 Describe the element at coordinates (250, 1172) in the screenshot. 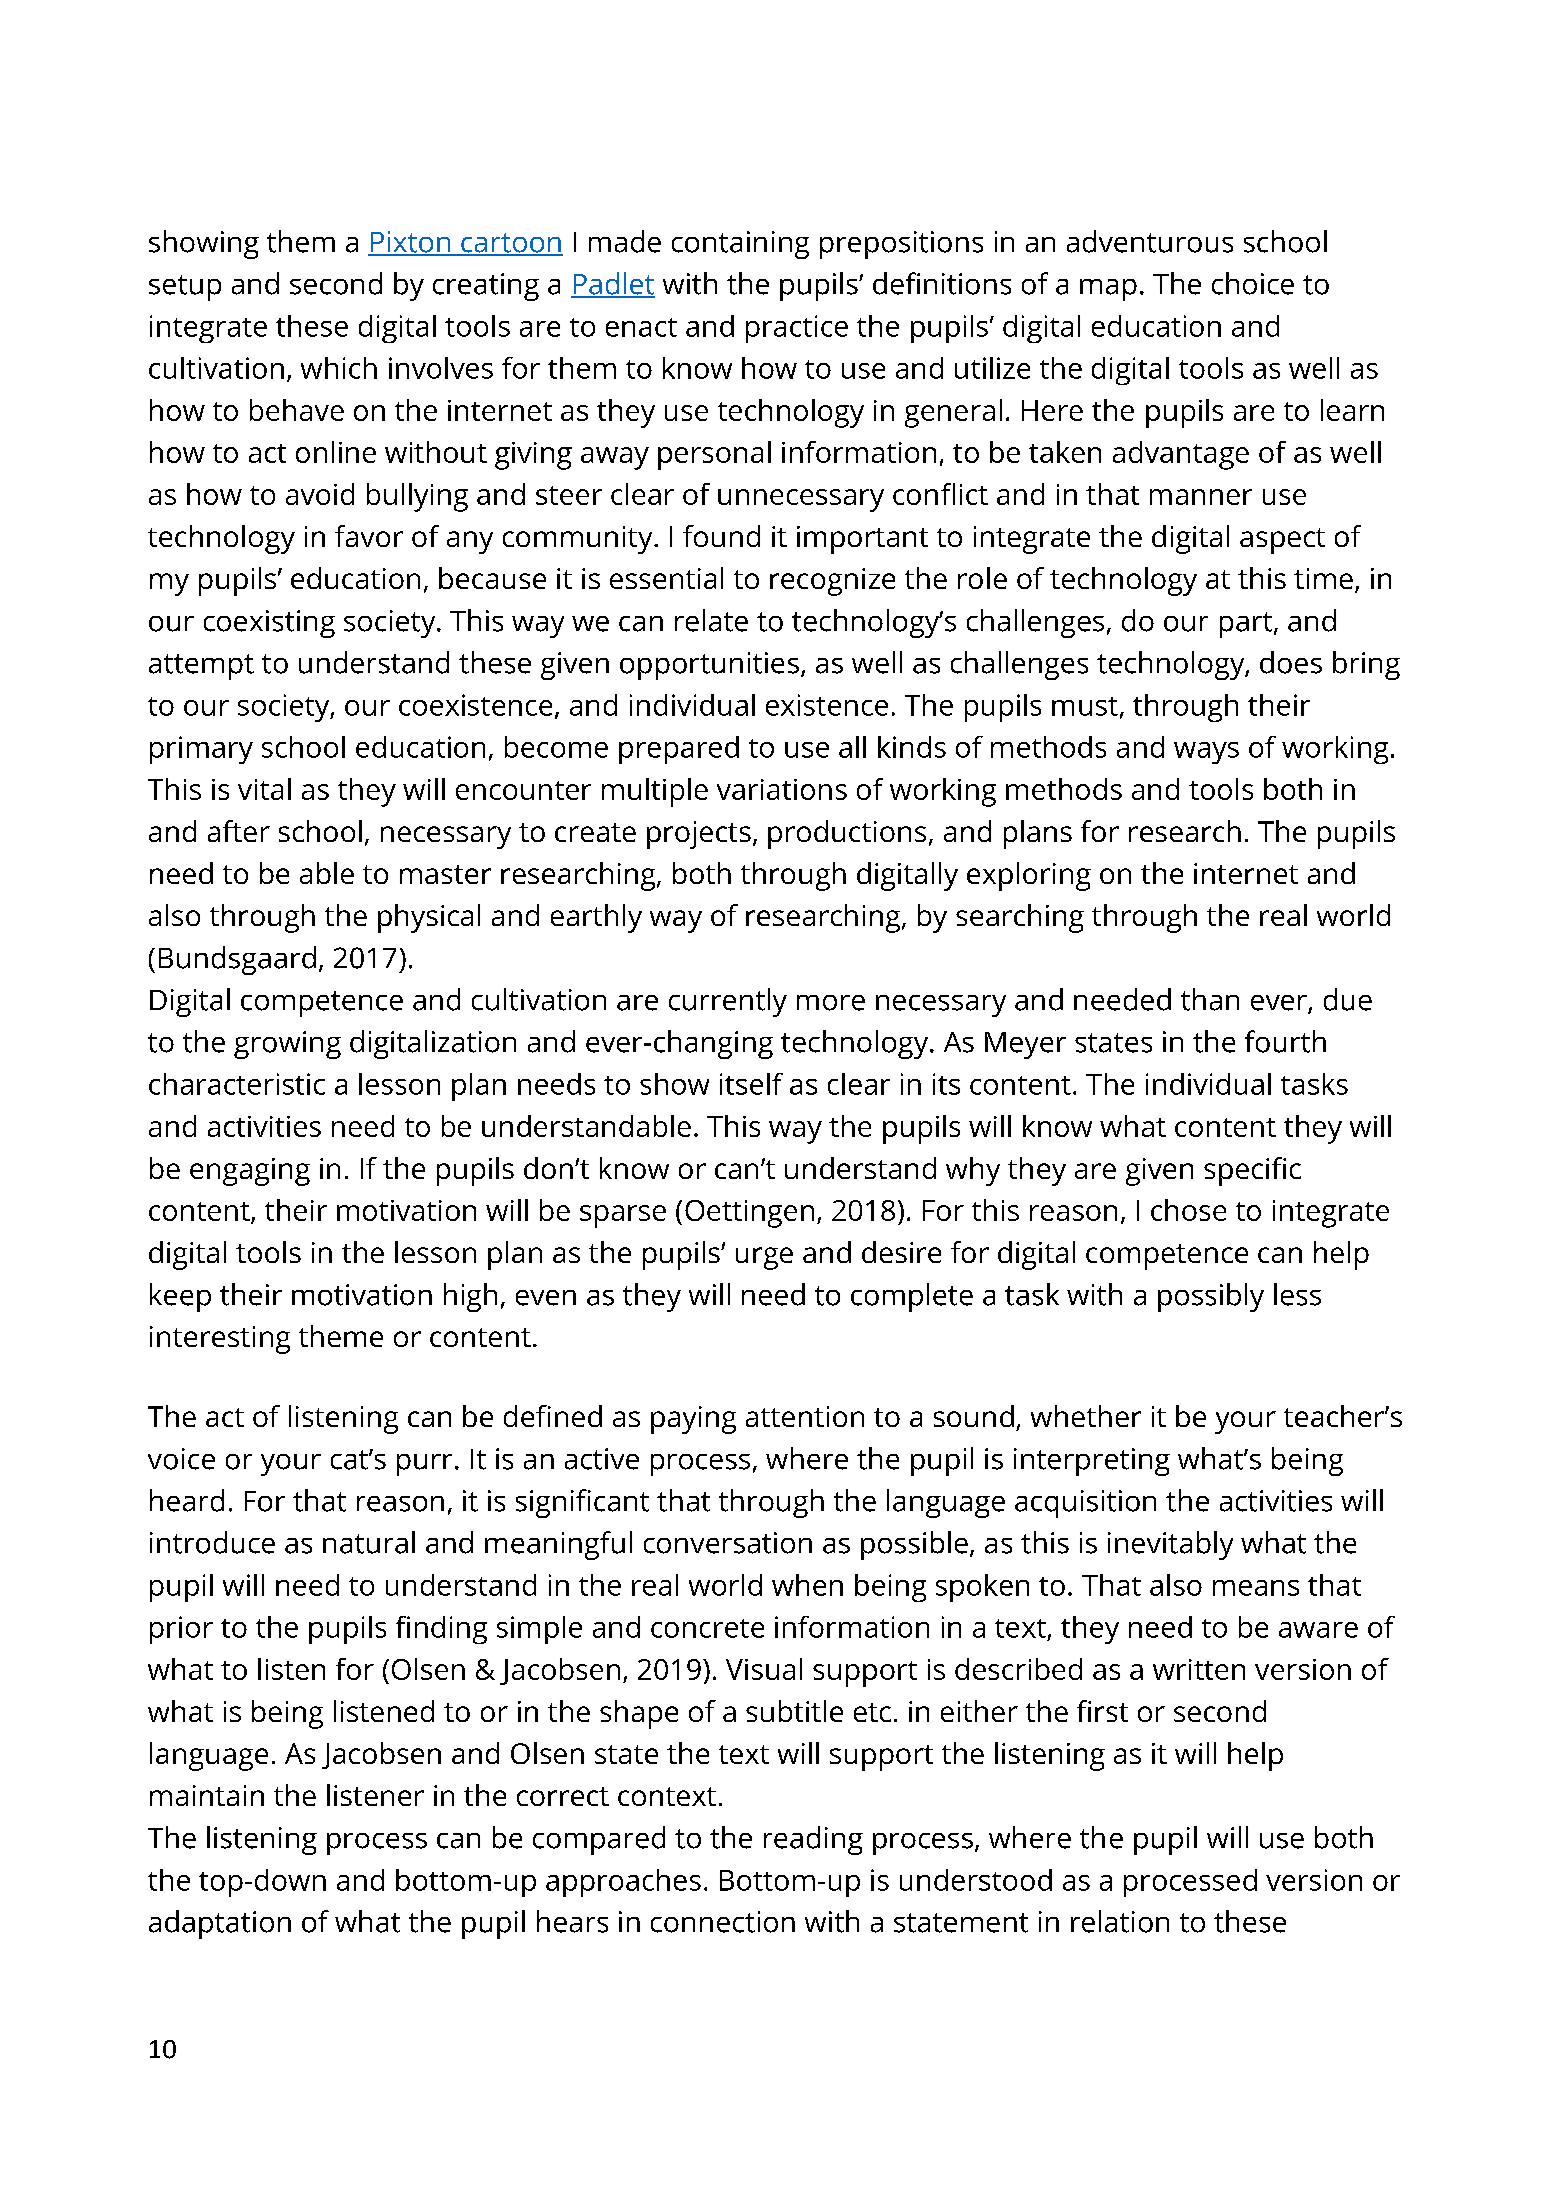

I see `engaging` at that location.
